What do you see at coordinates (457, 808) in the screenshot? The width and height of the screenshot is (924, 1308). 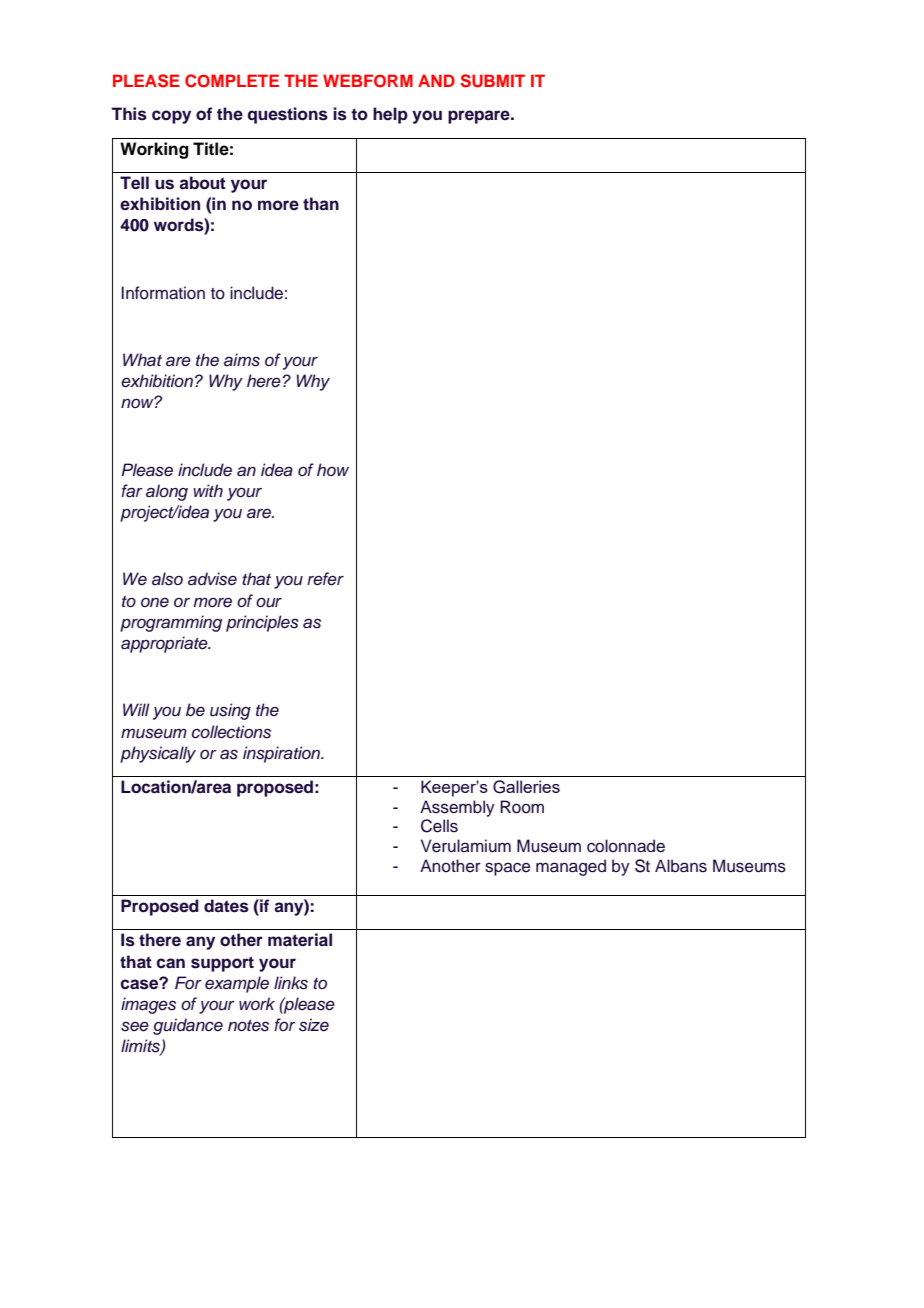 I see `Assembly` at bounding box center [457, 808].
